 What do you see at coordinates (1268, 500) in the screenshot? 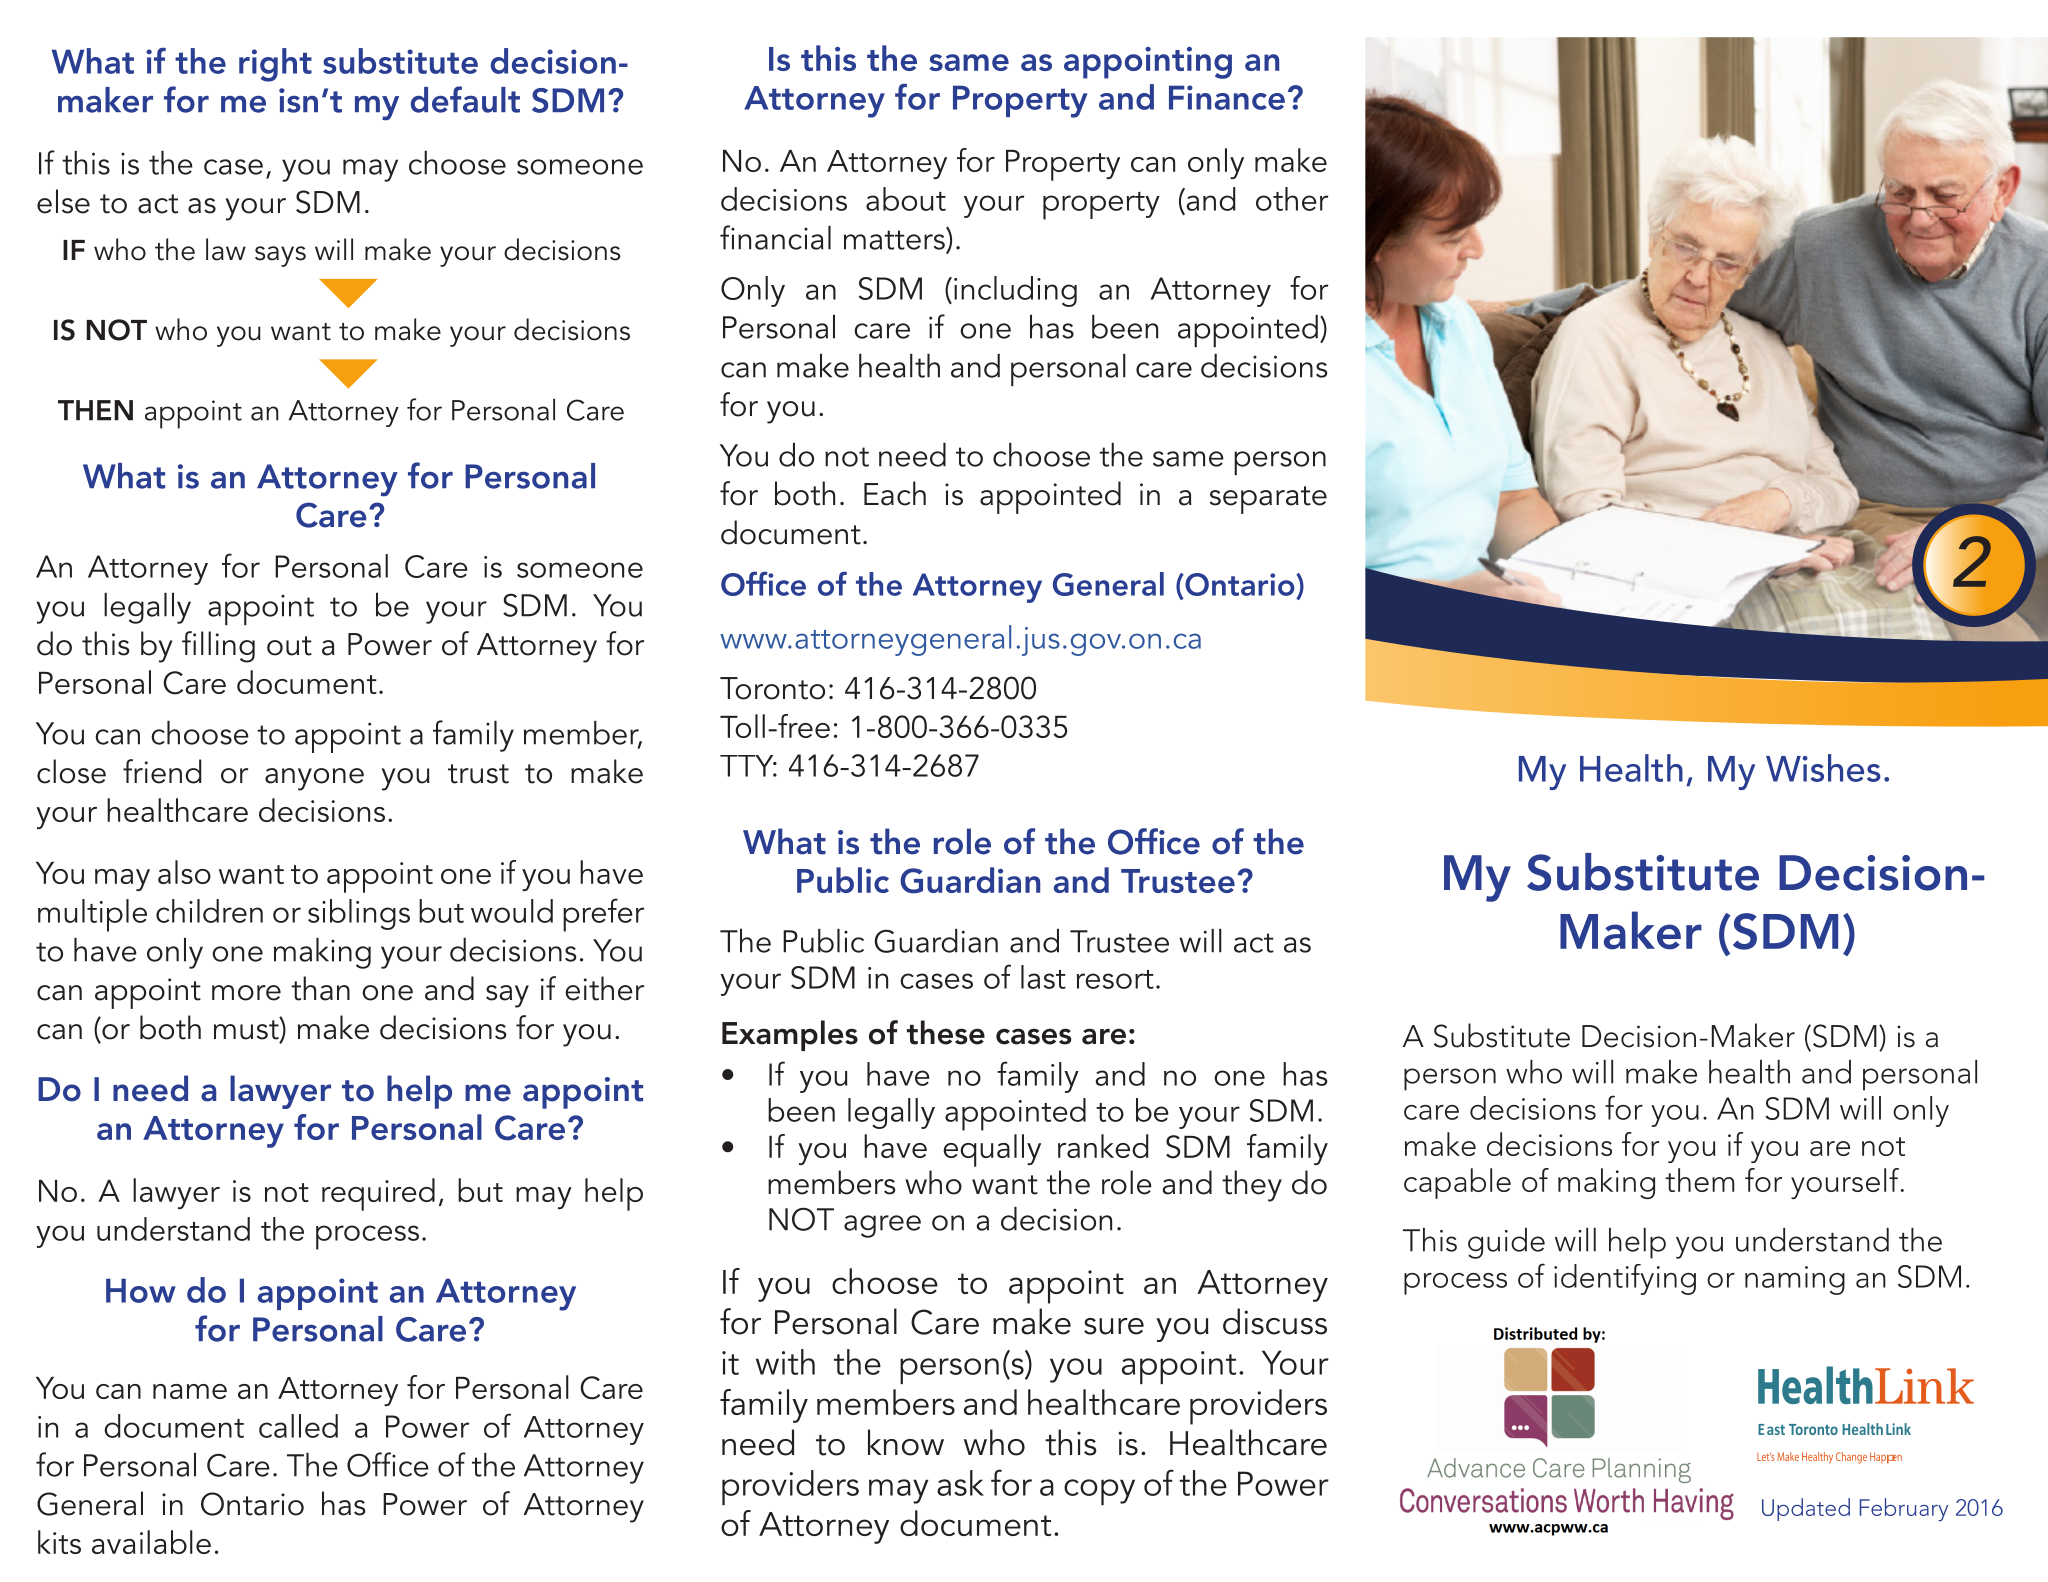
I see `separate` at bounding box center [1268, 500].
